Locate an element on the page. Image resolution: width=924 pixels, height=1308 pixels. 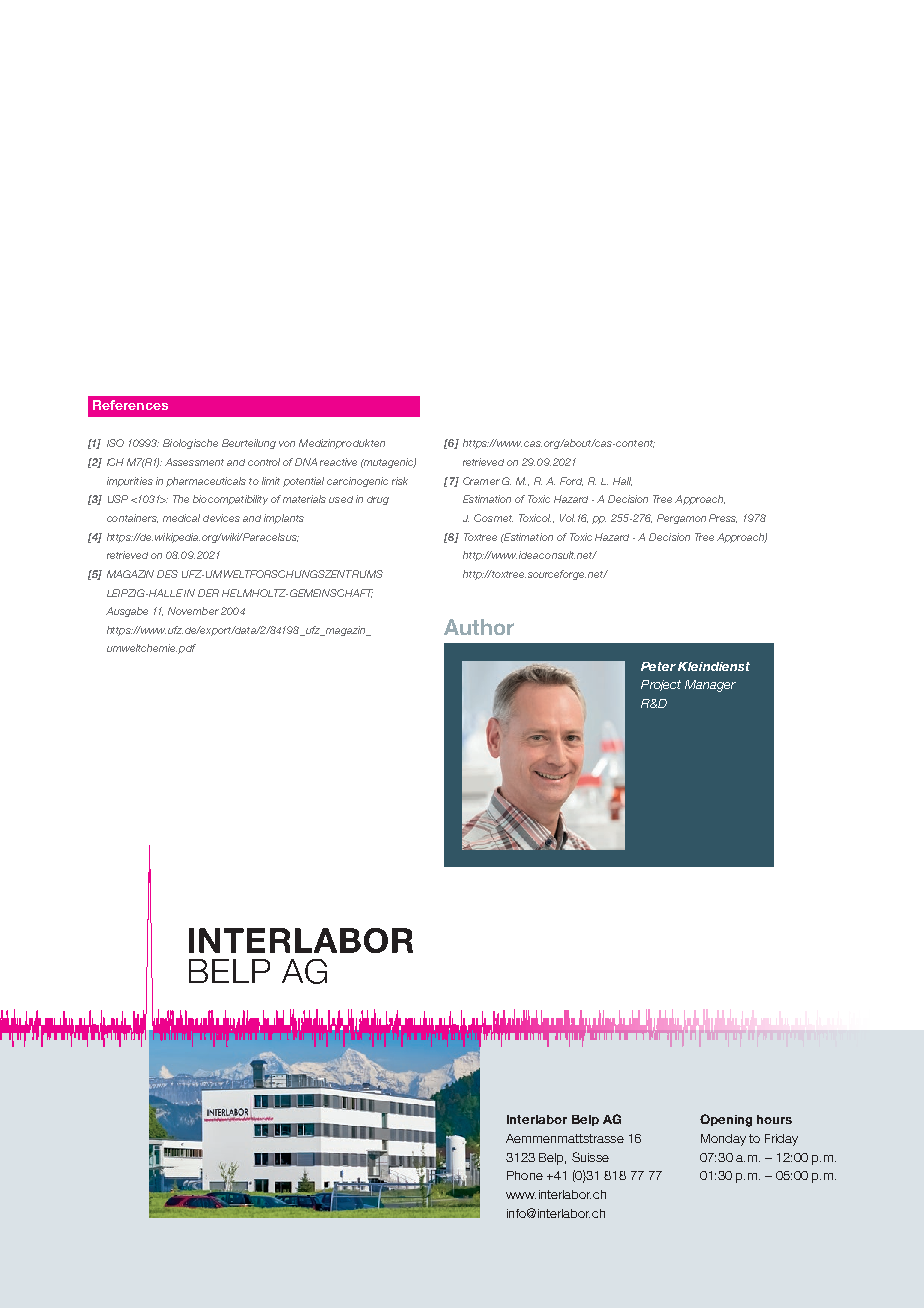
Opening is located at coordinates (726, 1120).
